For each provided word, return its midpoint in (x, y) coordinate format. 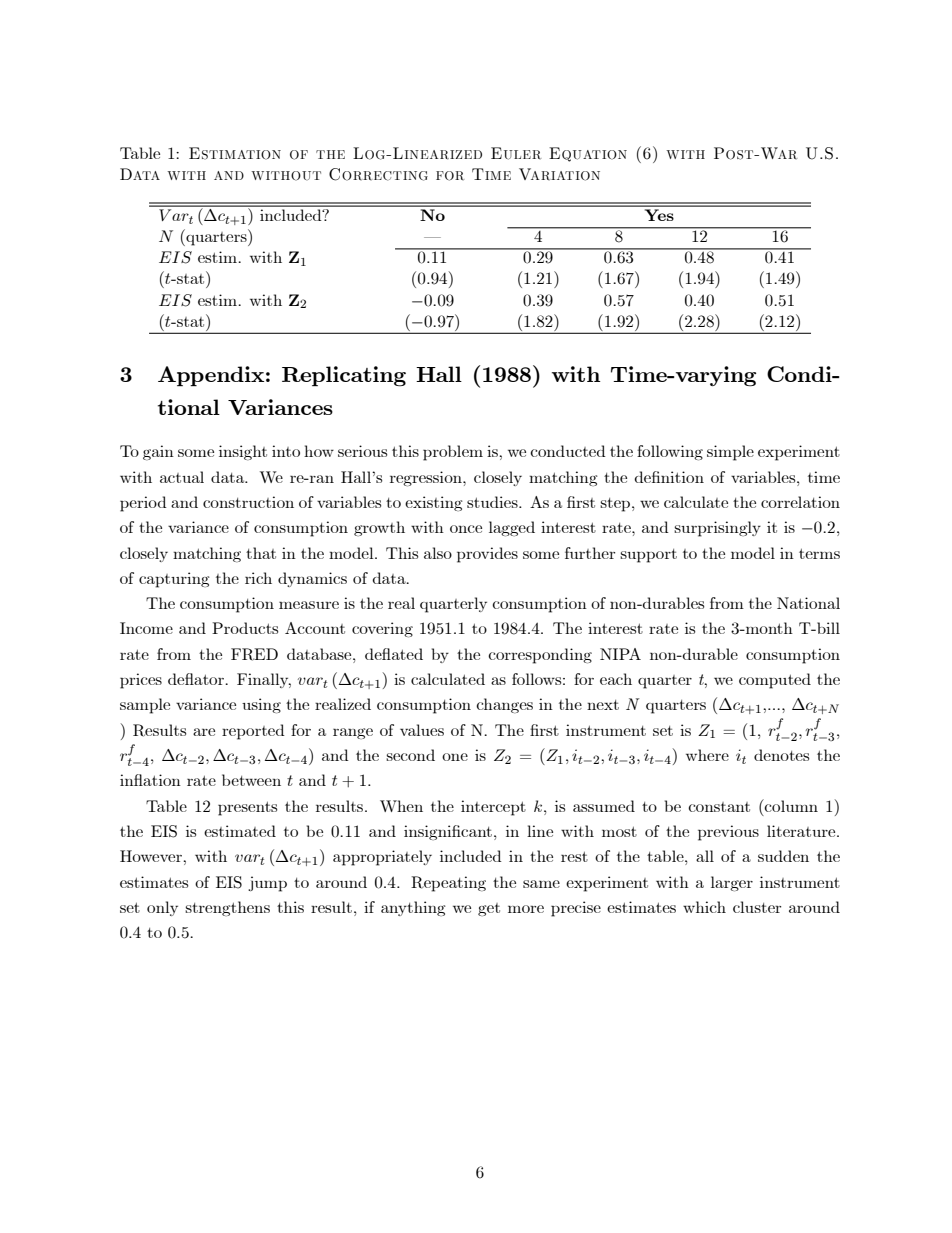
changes (504, 705)
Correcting (378, 174)
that (261, 553)
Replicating (344, 376)
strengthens (227, 908)
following (670, 452)
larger (732, 883)
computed (775, 681)
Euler (516, 153)
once (466, 529)
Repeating (448, 884)
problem (453, 453)
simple (730, 453)
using (261, 705)
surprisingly (717, 529)
